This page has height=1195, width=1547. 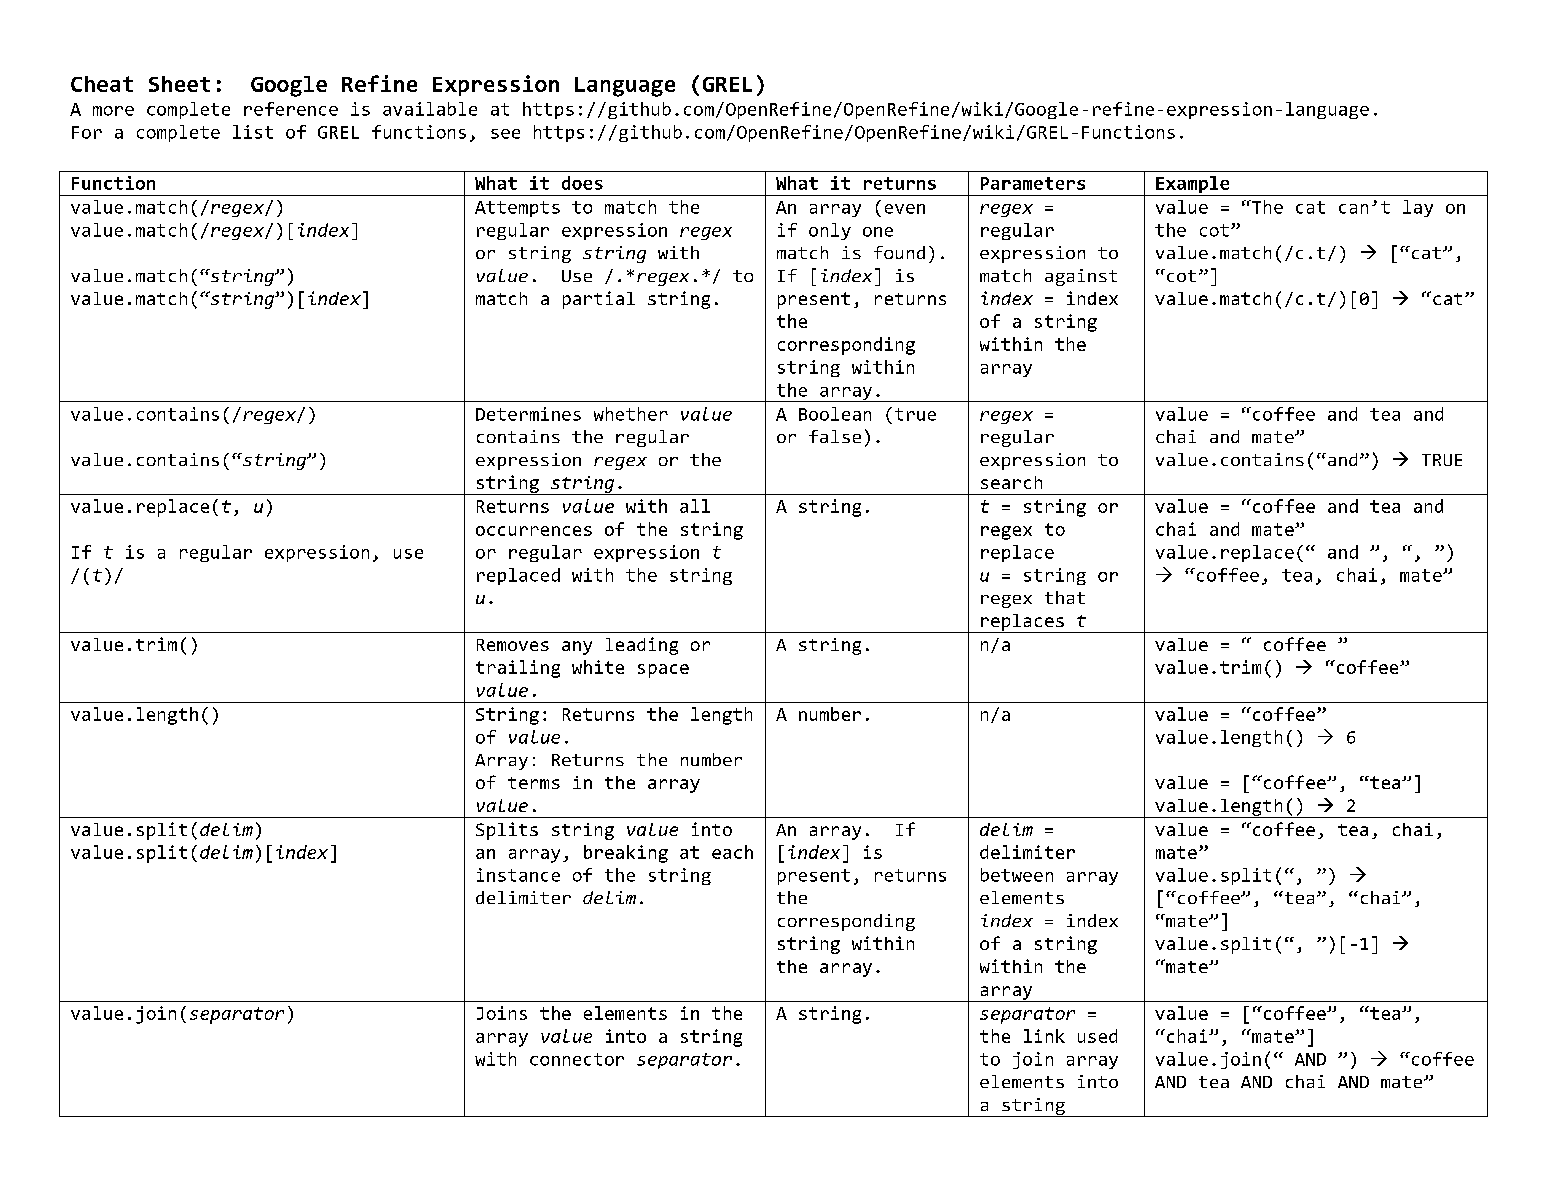 I want to click on against, so click(x=1081, y=277).
